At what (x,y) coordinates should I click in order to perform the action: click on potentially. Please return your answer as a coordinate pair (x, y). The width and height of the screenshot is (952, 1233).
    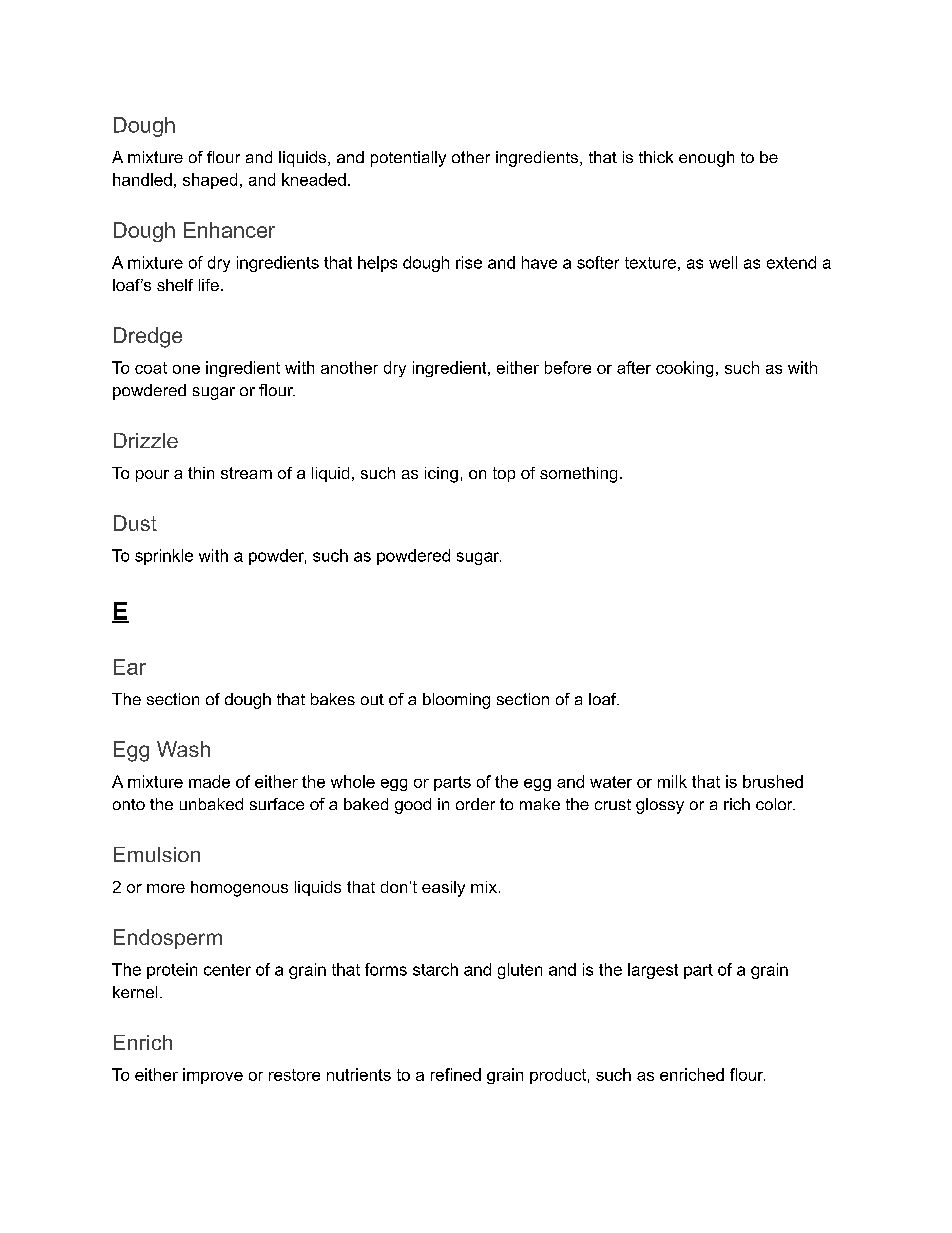
    Looking at the image, I should click on (408, 159).
